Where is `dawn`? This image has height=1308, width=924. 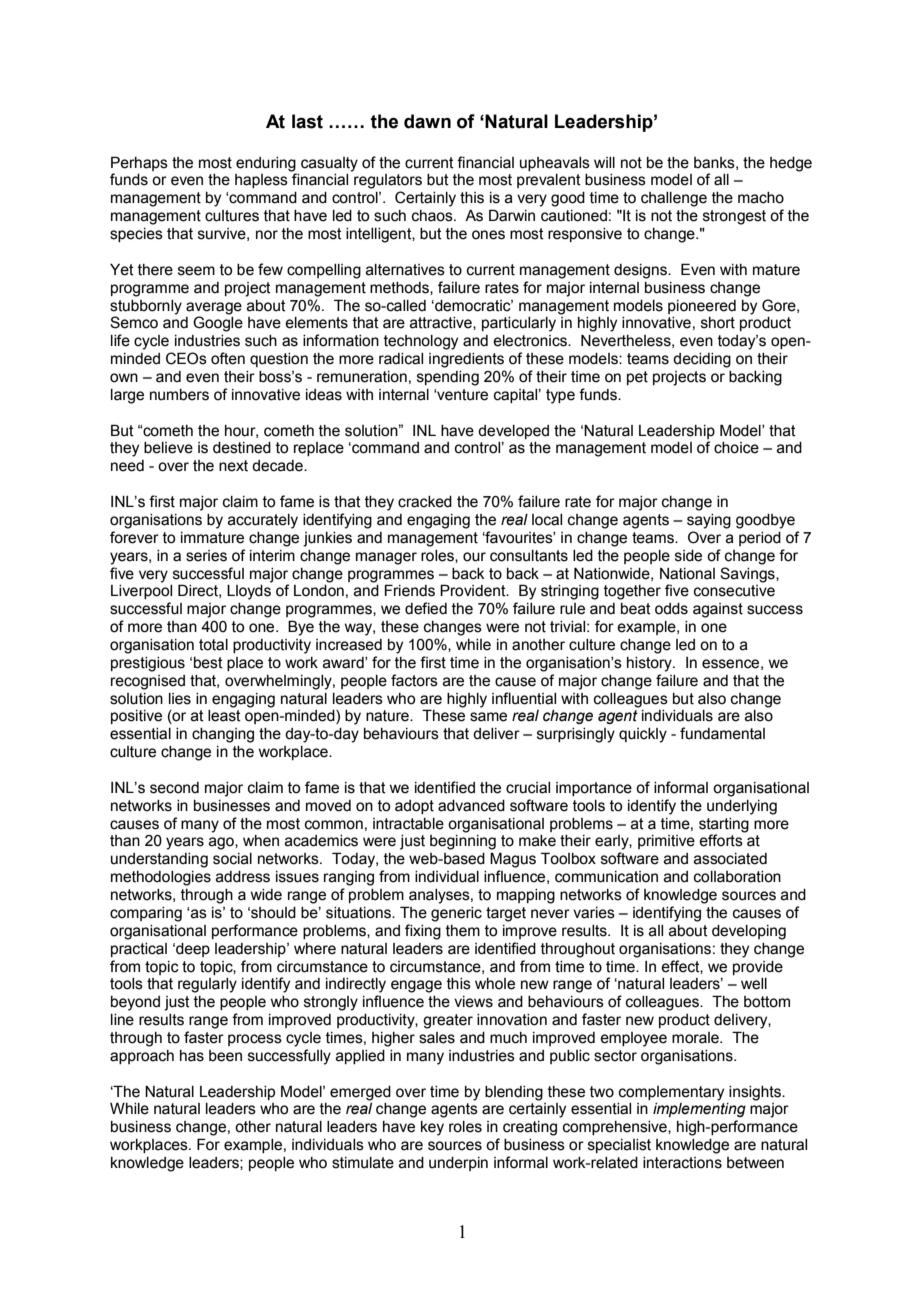
dawn is located at coordinates (427, 121).
